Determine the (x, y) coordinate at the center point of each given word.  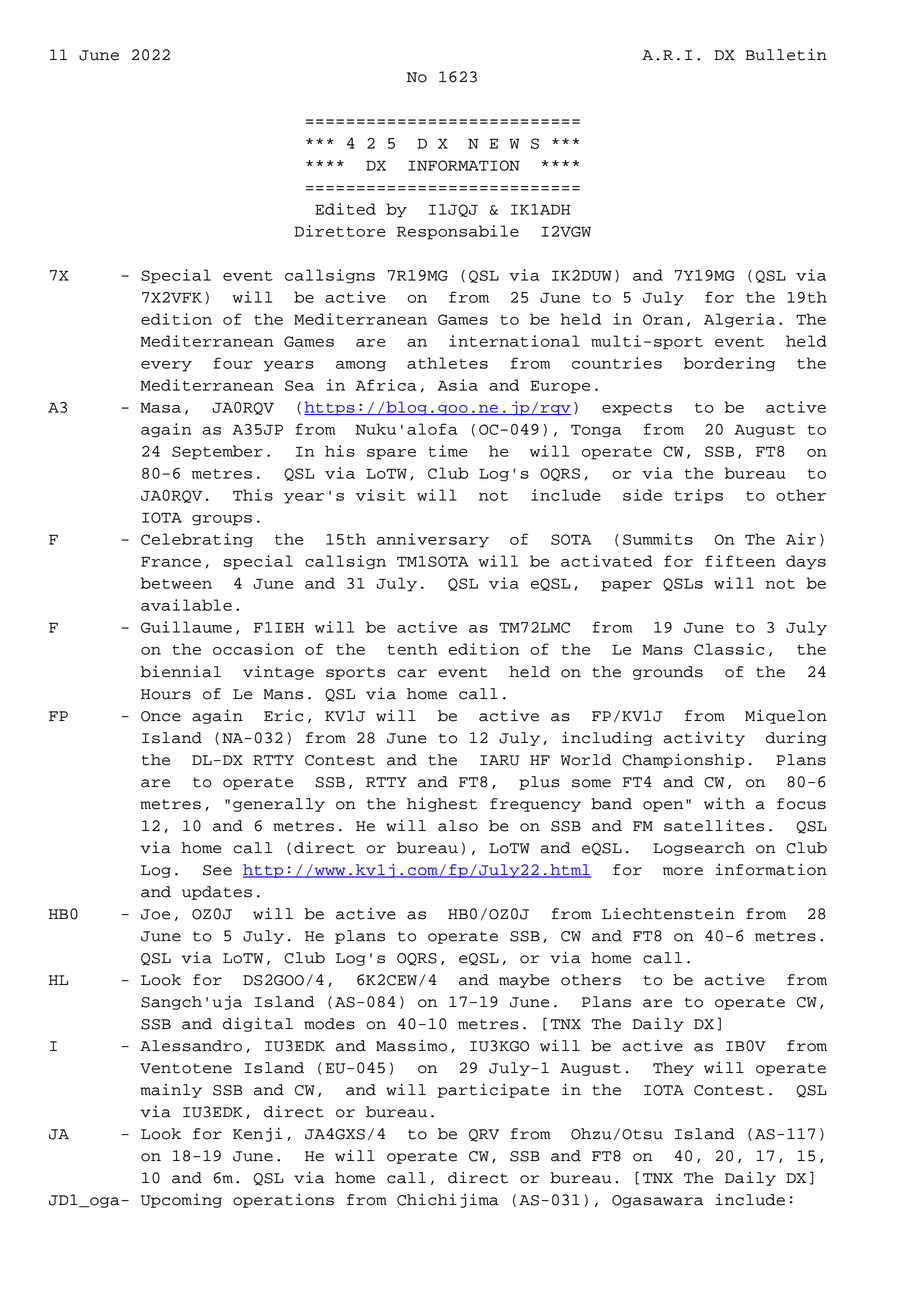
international (514, 341)
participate (493, 1090)
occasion (253, 649)
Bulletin (786, 54)
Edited (345, 209)
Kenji (258, 1134)
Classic (729, 649)
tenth (412, 649)
